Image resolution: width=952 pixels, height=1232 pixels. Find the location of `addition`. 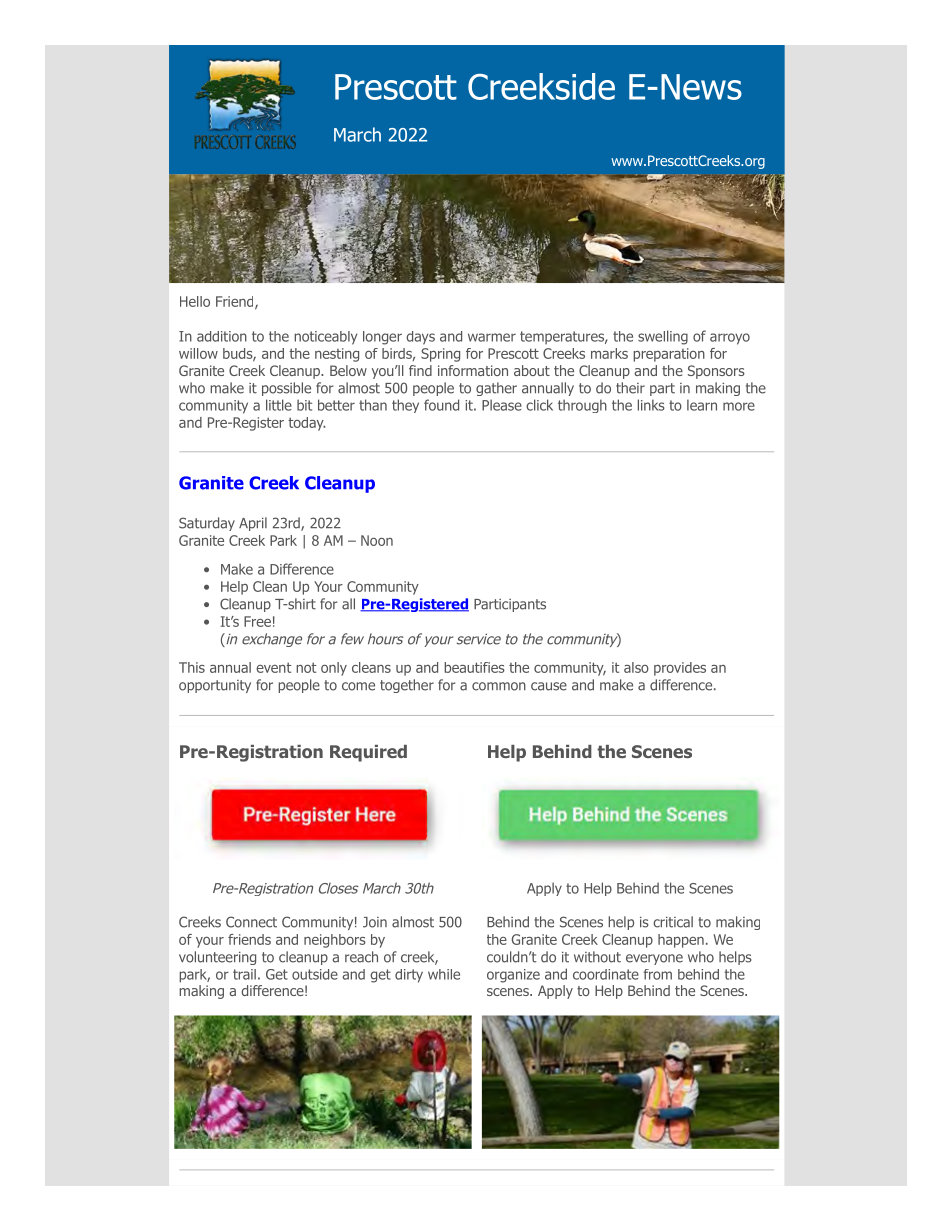

addition is located at coordinates (222, 336).
